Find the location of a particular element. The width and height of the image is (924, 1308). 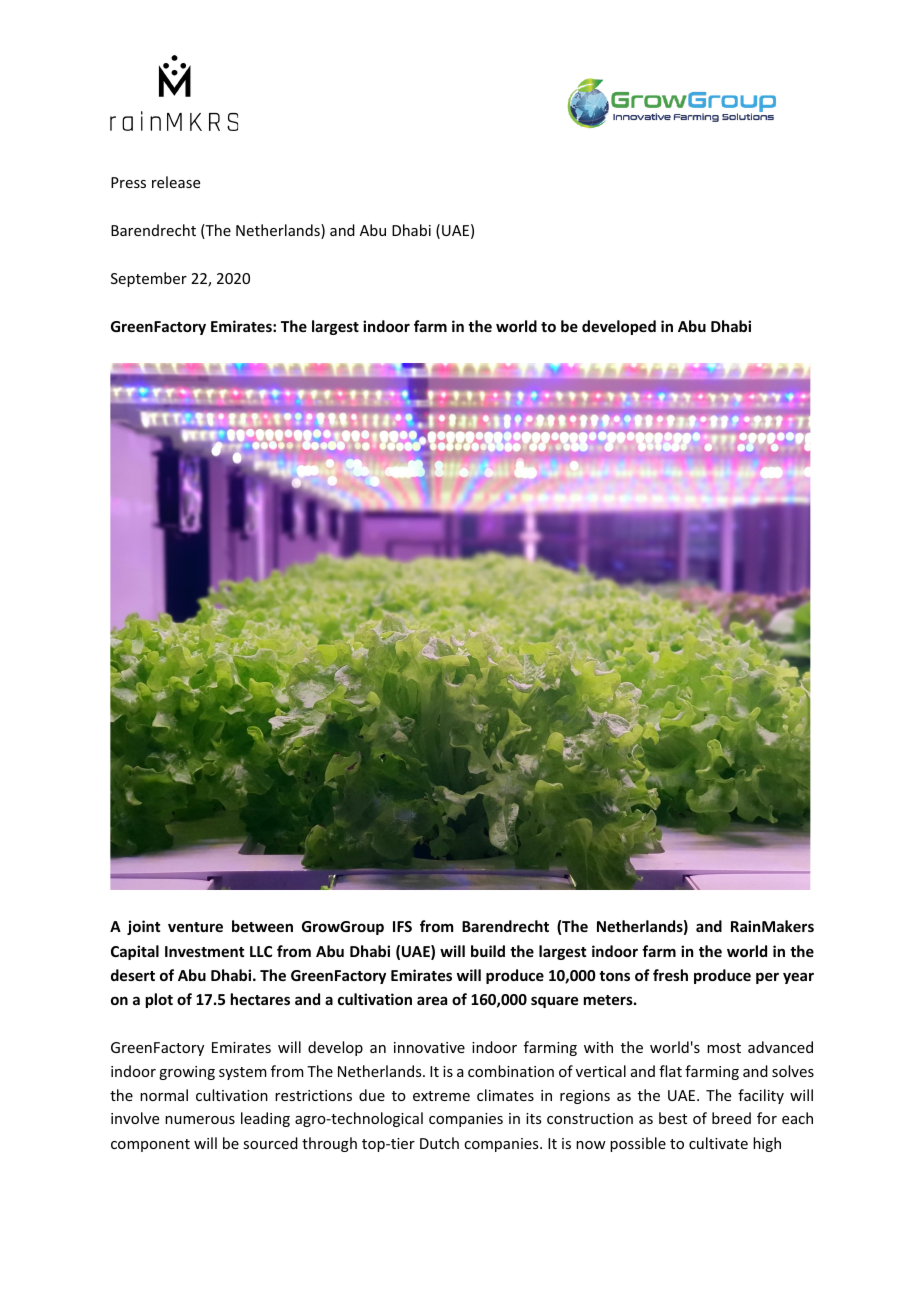

venture is located at coordinates (195, 927).
